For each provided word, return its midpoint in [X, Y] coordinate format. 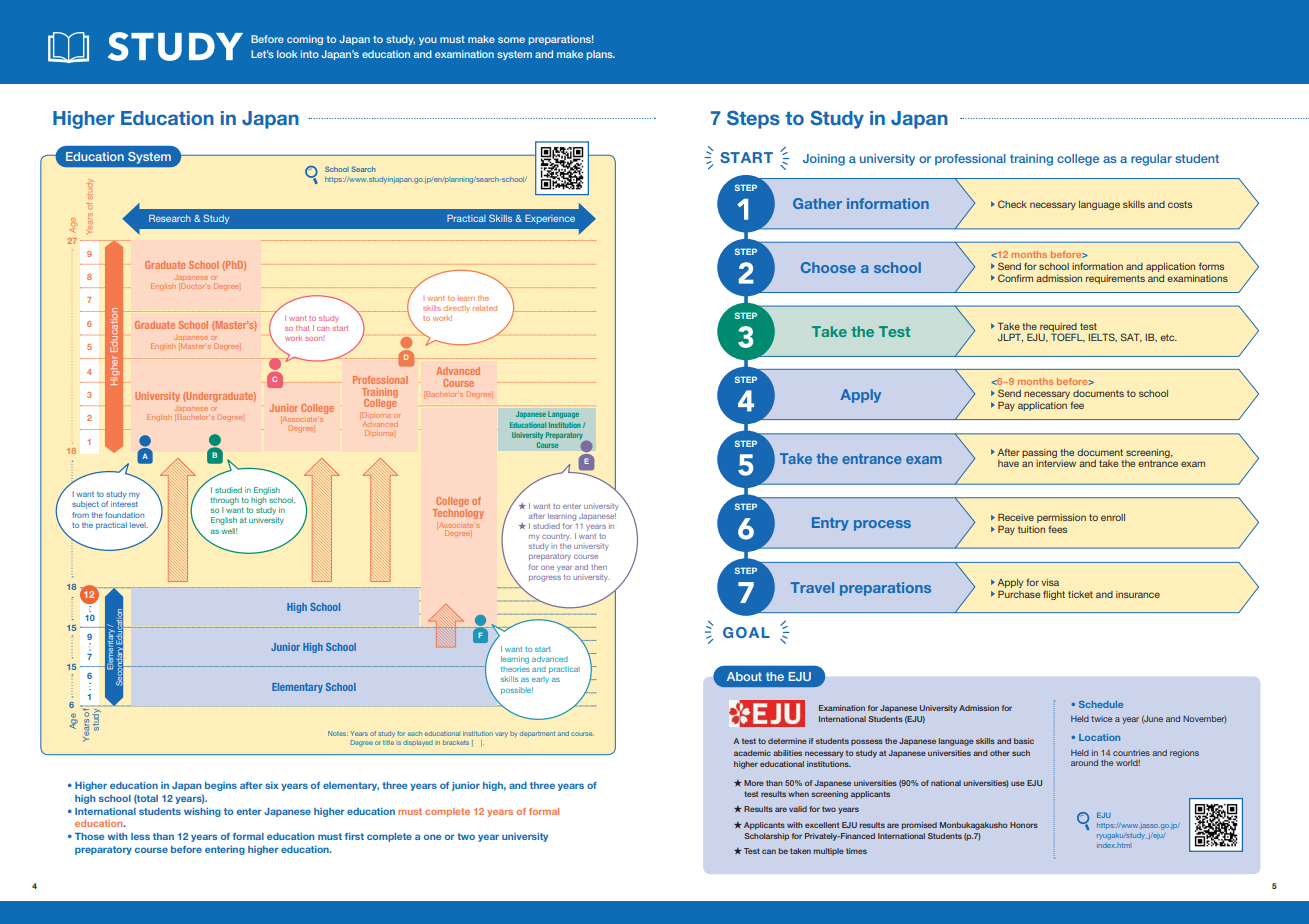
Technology [458, 512]
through [225, 501]
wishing [202, 812]
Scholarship [766, 837]
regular [1151, 160]
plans [601, 55]
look [287, 54]
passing [1039, 453]
